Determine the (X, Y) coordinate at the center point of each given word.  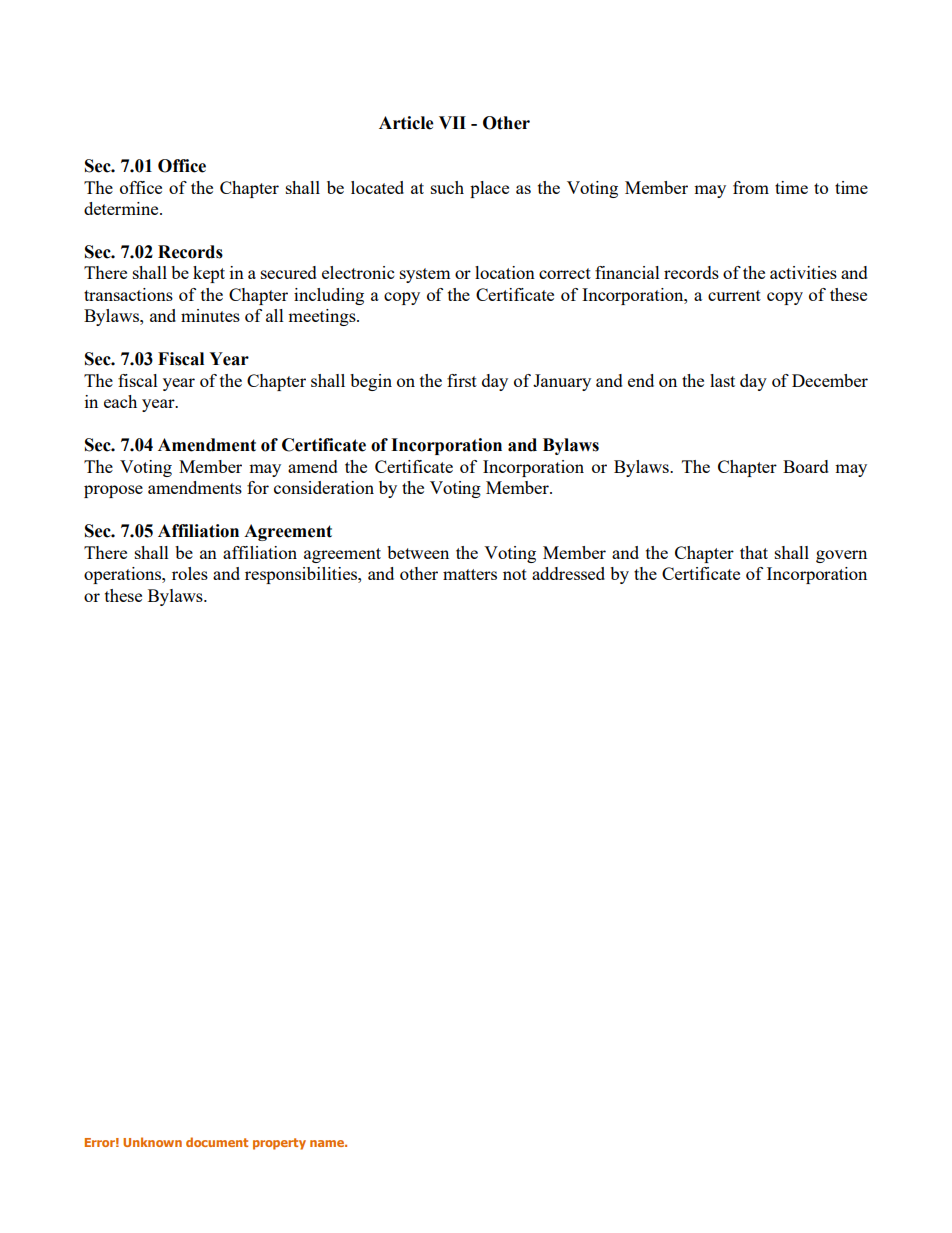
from (751, 187)
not (515, 574)
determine (122, 208)
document (217, 1142)
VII (452, 122)
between (418, 552)
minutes (210, 315)
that (754, 552)
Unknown (152, 1142)
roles (190, 573)
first (462, 380)
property (279, 1144)
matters (470, 574)
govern (841, 556)
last (722, 380)
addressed (568, 573)
